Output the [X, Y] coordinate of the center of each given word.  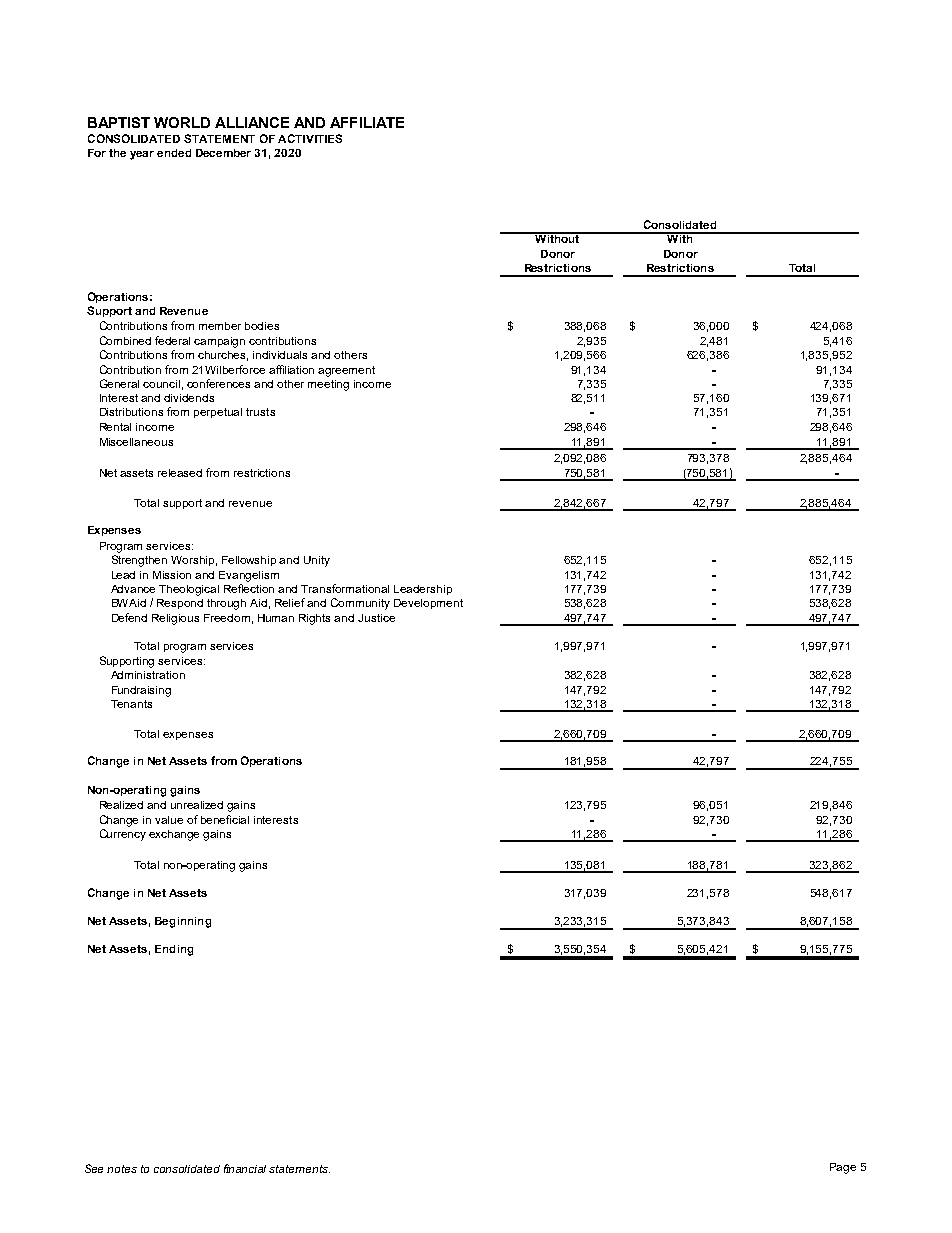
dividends [189, 398]
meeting [328, 385]
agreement [346, 371]
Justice [376, 618]
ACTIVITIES [310, 138]
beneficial [225, 819]
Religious [175, 619]
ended [174, 153]
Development [428, 604]
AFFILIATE [367, 122]
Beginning [183, 922]
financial [245, 1168]
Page [843, 1168]
